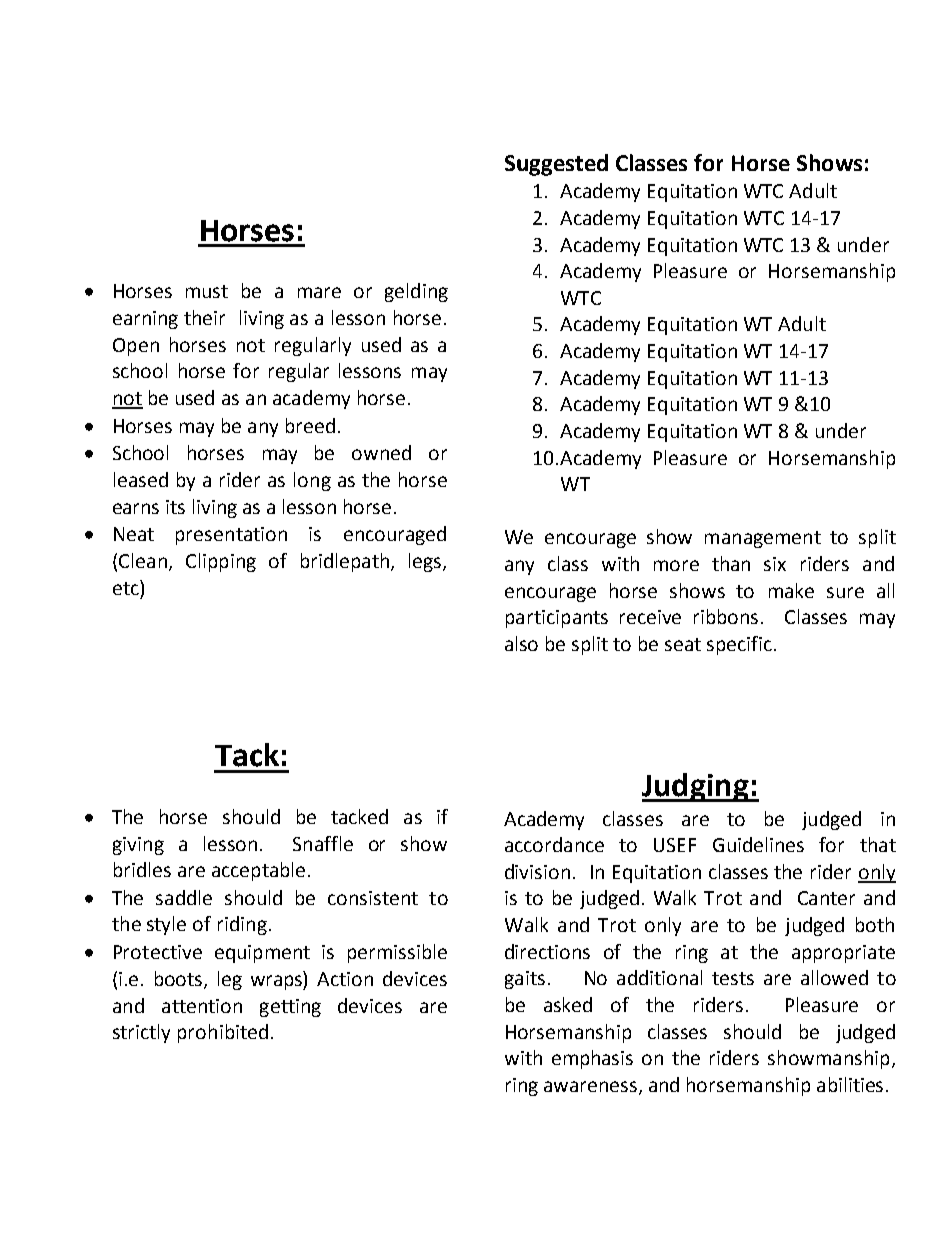 The width and height of the page is (952, 1233). I want to click on division, so click(537, 871).
